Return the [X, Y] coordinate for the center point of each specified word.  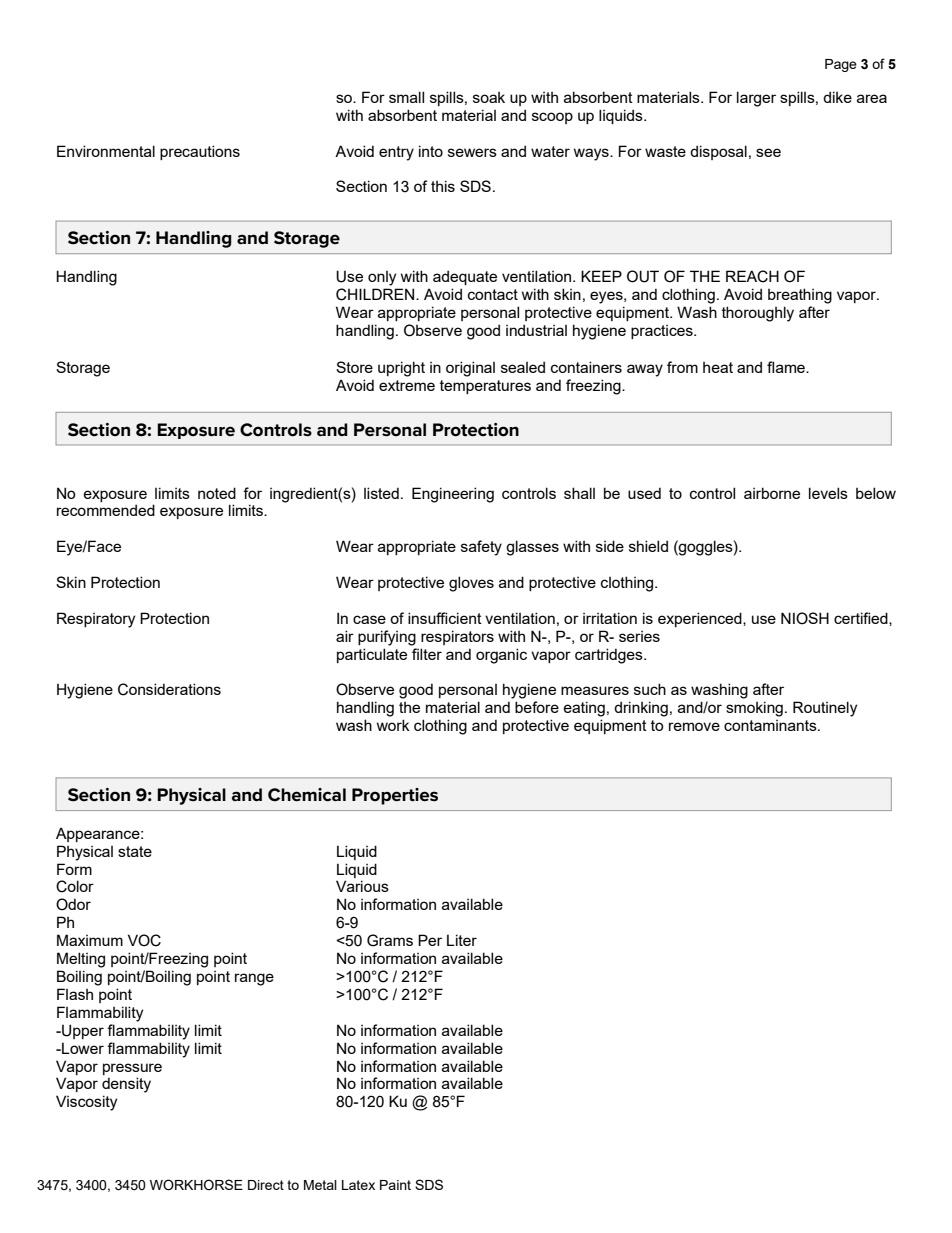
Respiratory [96, 620]
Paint [395, 1185]
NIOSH [805, 618]
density [126, 1085]
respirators [457, 637]
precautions [200, 152]
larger [756, 99]
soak [489, 97]
